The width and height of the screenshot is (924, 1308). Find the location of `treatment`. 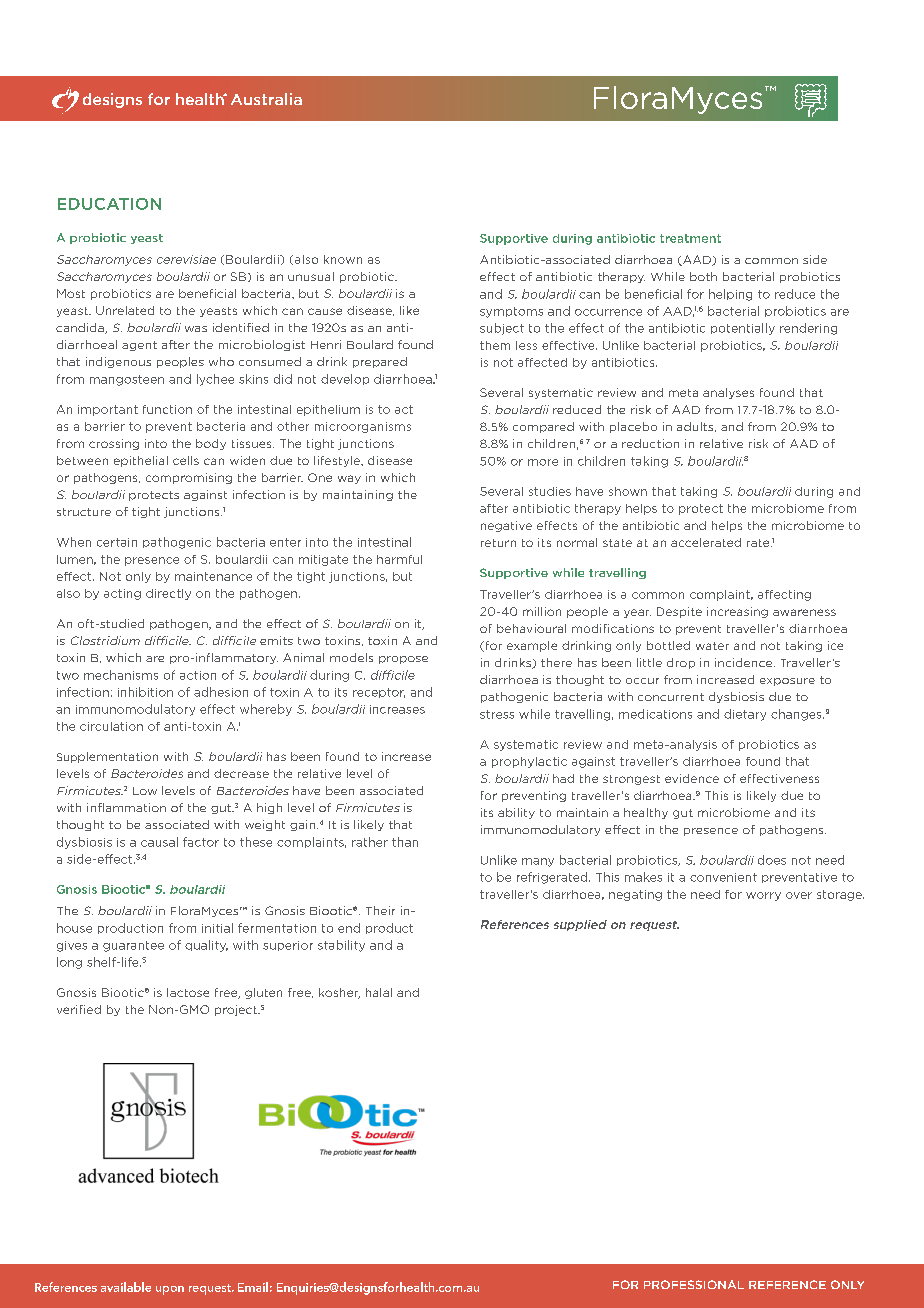

treatment is located at coordinates (690, 238).
